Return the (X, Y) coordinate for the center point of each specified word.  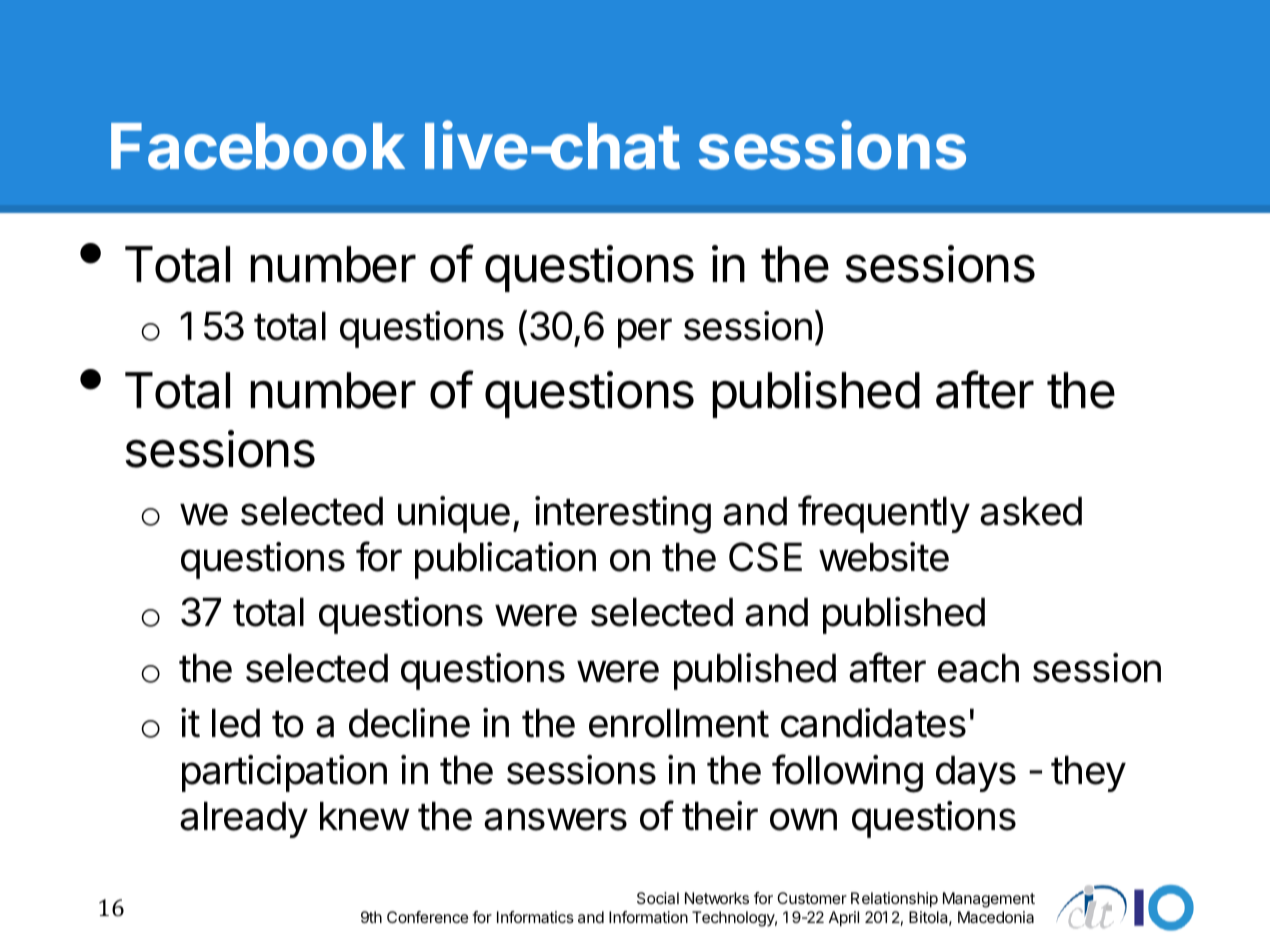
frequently (884, 514)
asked (1031, 511)
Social (658, 898)
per (645, 333)
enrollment (679, 723)
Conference (428, 917)
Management (989, 900)
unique (454, 514)
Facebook (258, 146)
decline (409, 723)
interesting (623, 515)
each (978, 668)
